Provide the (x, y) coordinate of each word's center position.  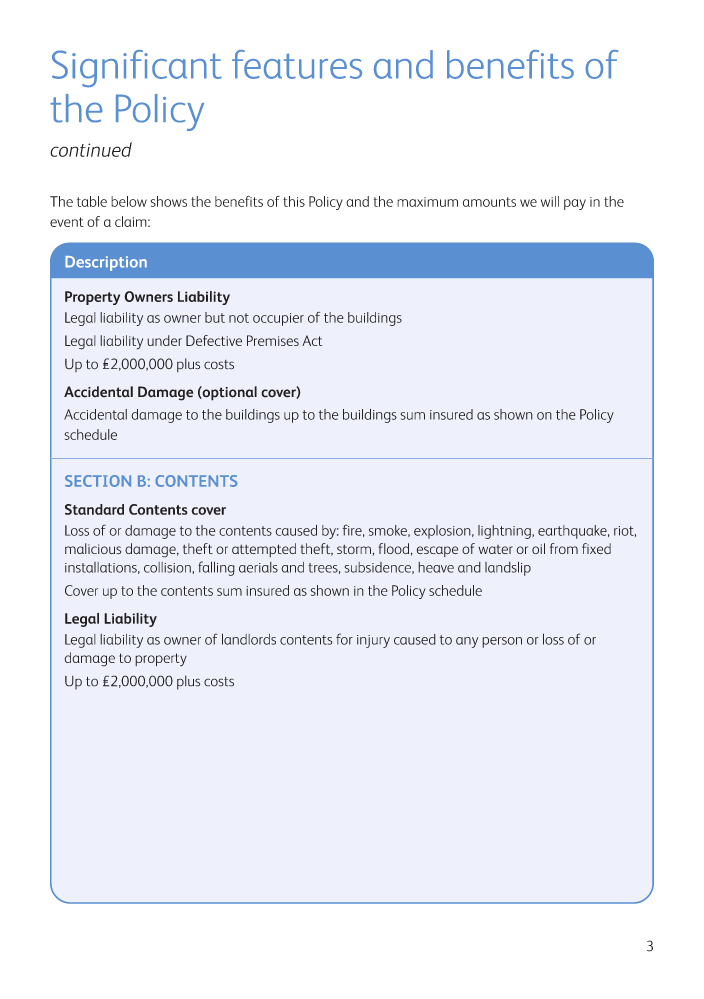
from (564, 548)
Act (312, 340)
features (297, 64)
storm (354, 549)
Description (106, 263)
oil (538, 548)
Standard (94, 509)
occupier (278, 319)
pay (575, 204)
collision (168, 567)
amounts (489, 202)
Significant (137, 69)
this (294, 201)
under (164, 340)
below (129, 201)
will (550, 201)
